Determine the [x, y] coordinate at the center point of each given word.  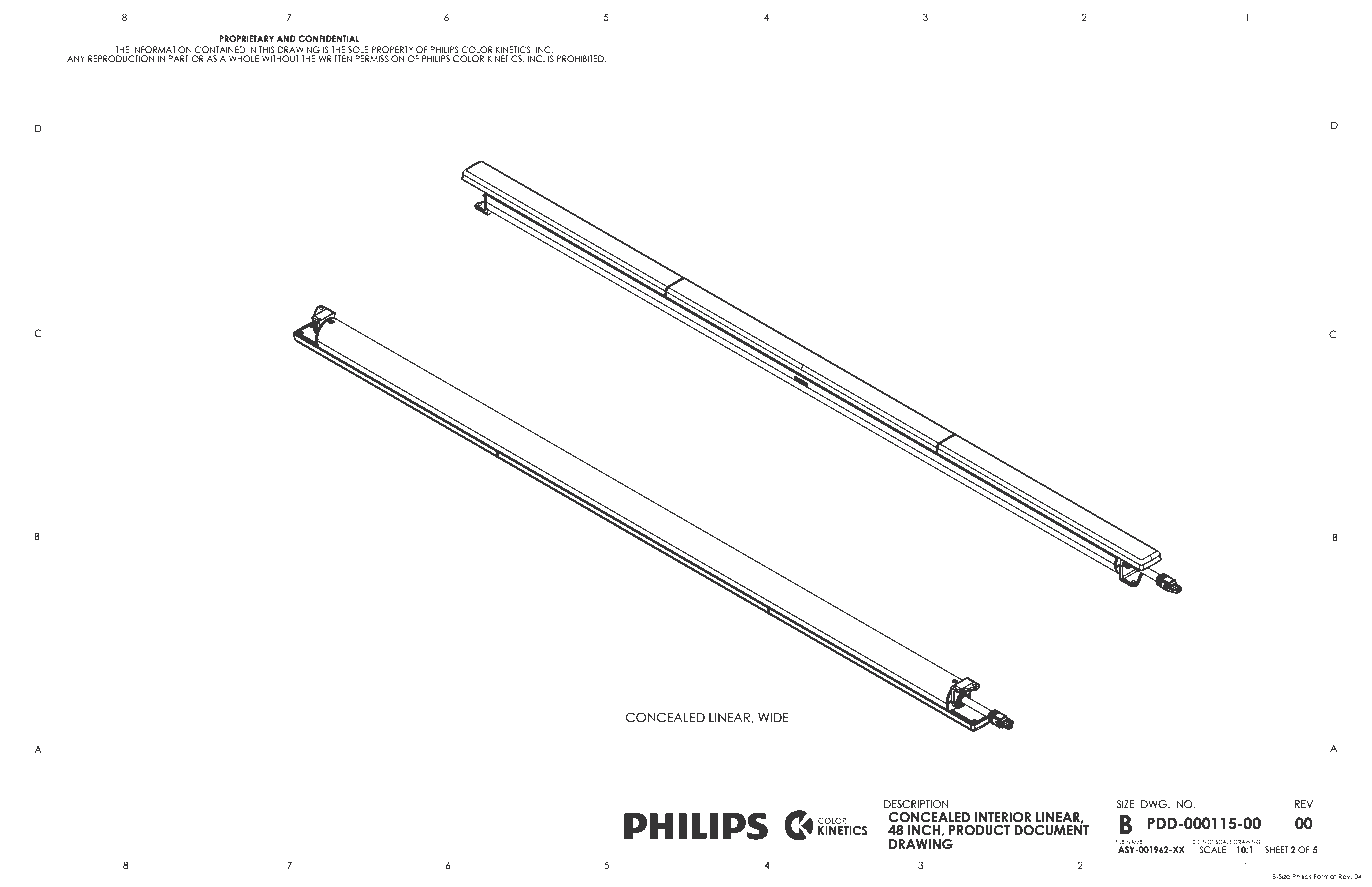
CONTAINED [220, 51]
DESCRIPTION [916, 804]
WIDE [773, 717]
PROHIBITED [582, 58]
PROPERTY [392, 51]
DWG [1154, 802]
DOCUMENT [1051, 829]
